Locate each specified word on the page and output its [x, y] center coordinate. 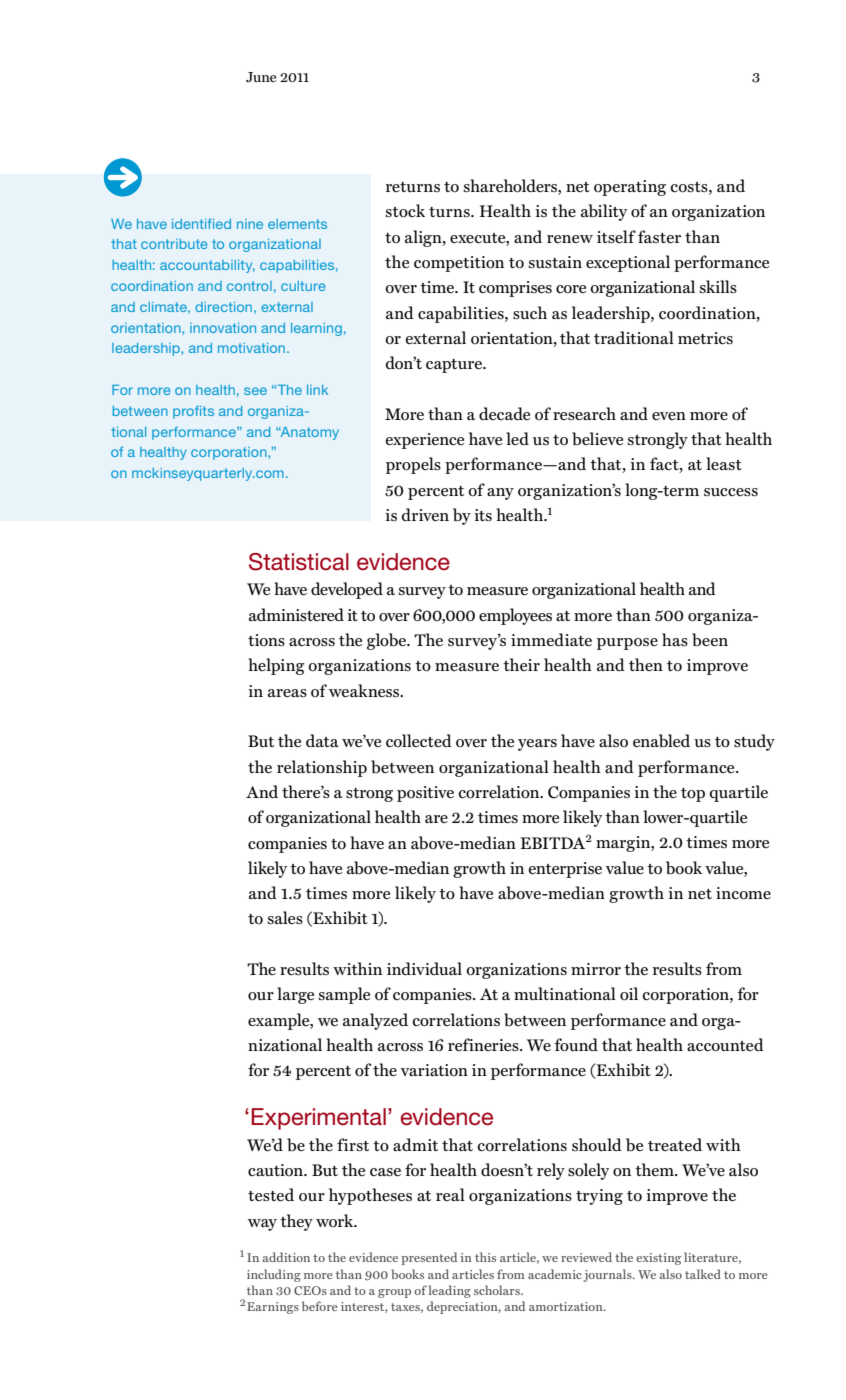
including [274, 1275]
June [261, 77]
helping [276, 666]
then [646, 664]
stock [405, 211]
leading [450, 1291]
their [521, 664]
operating [630, 188]
